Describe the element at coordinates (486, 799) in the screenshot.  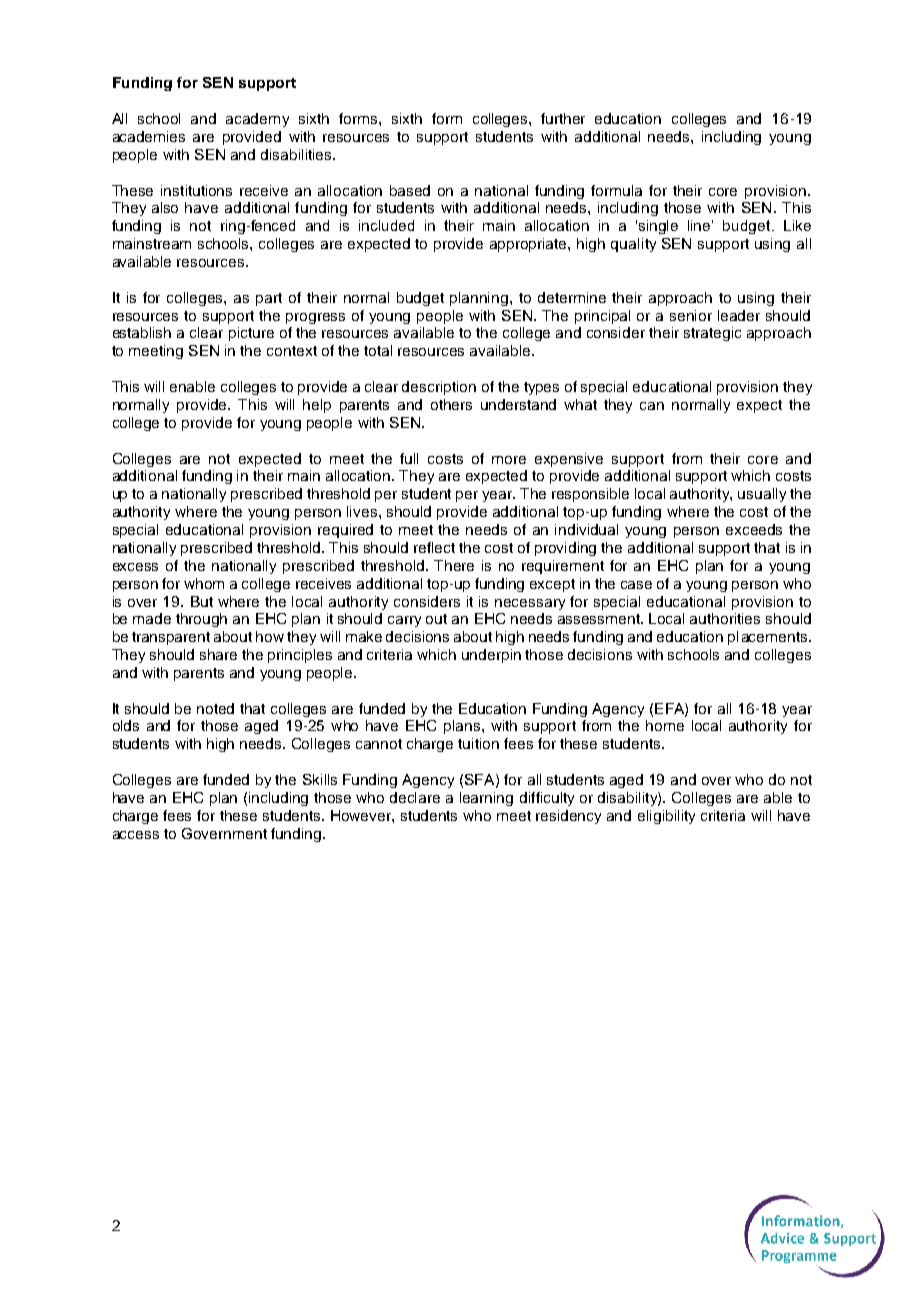
I see `learning` at that location.
